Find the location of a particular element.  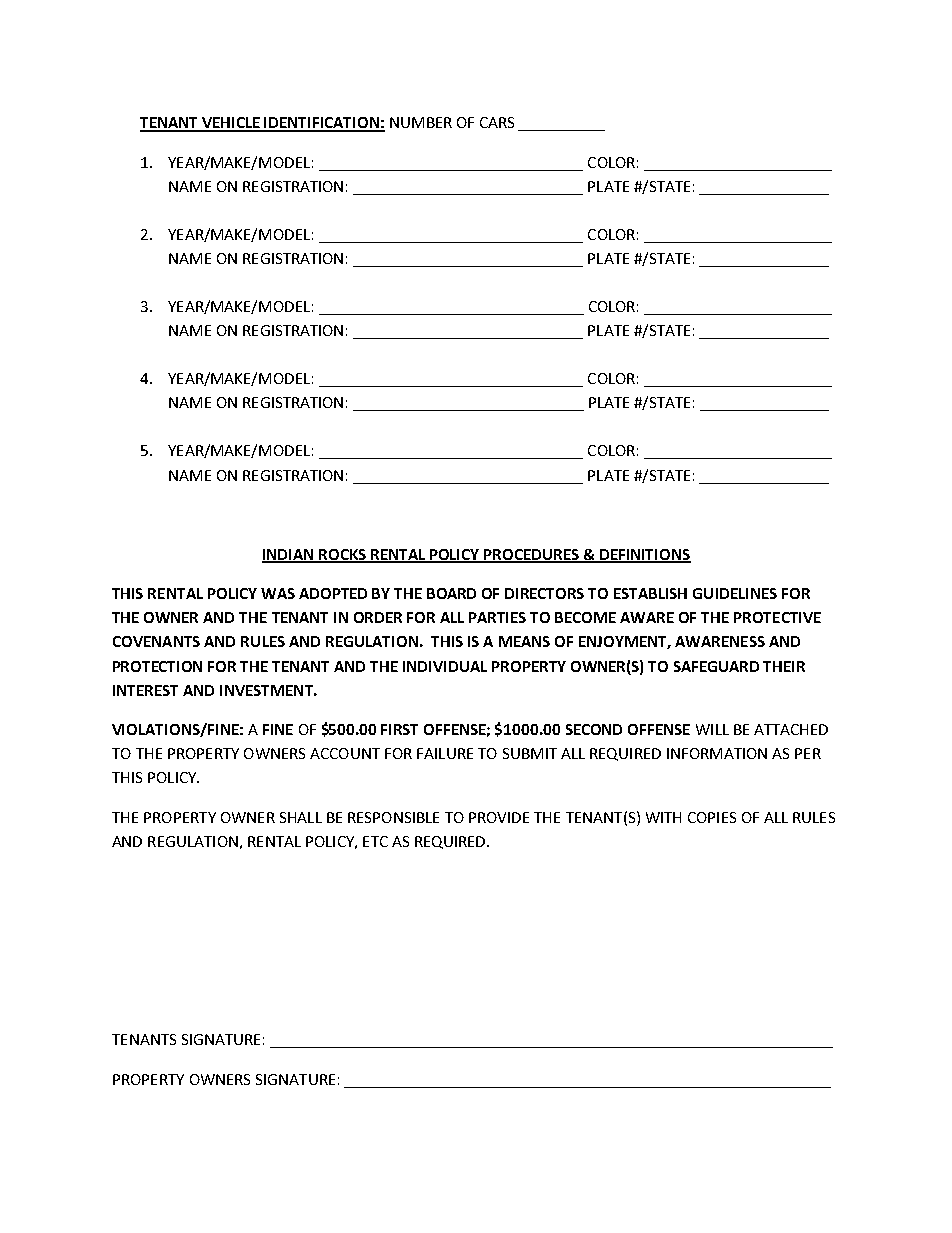

CARS is located at coordinates (497, 122).
